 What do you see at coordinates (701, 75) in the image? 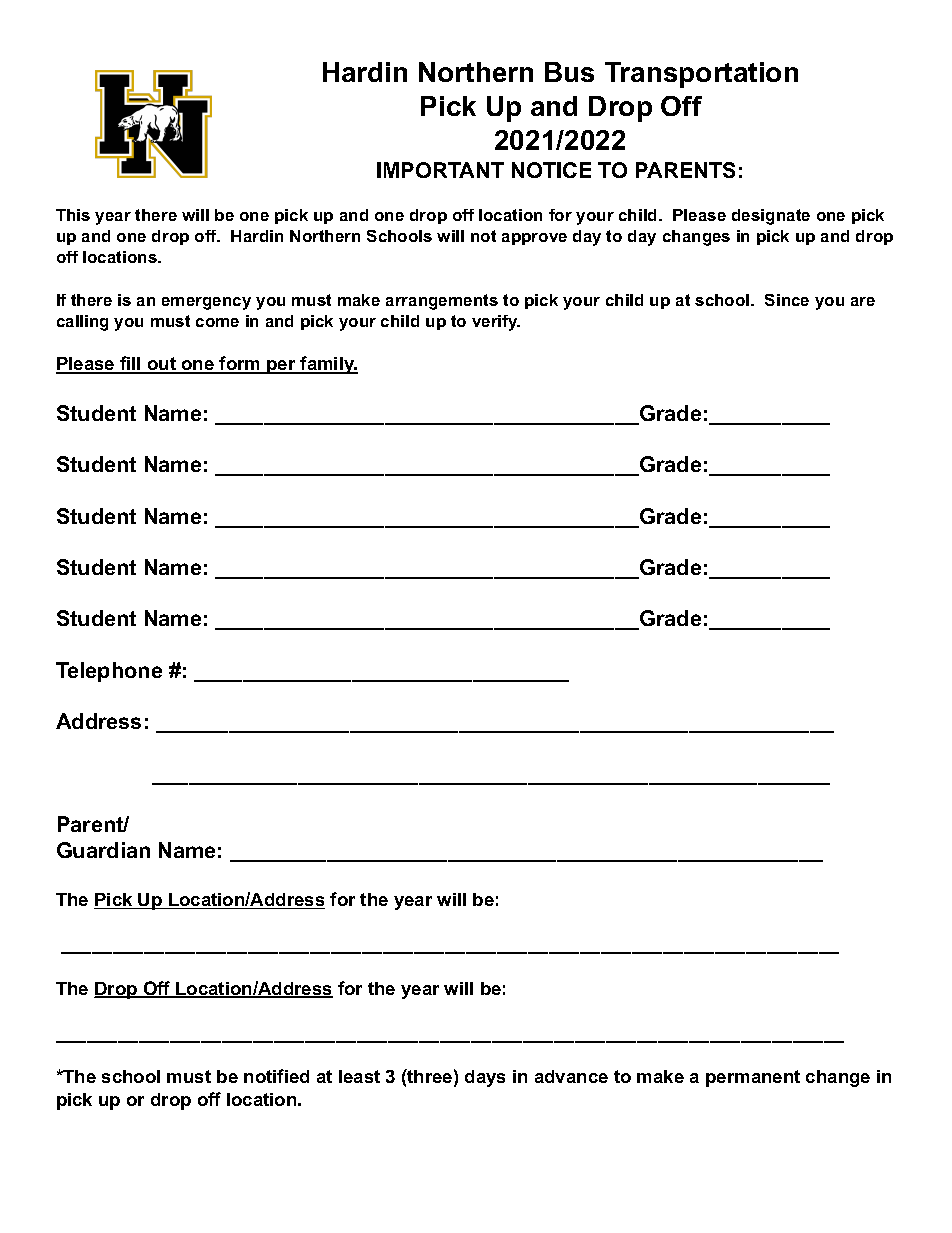
I see `Transportation` at bounding box center [701, 75].
